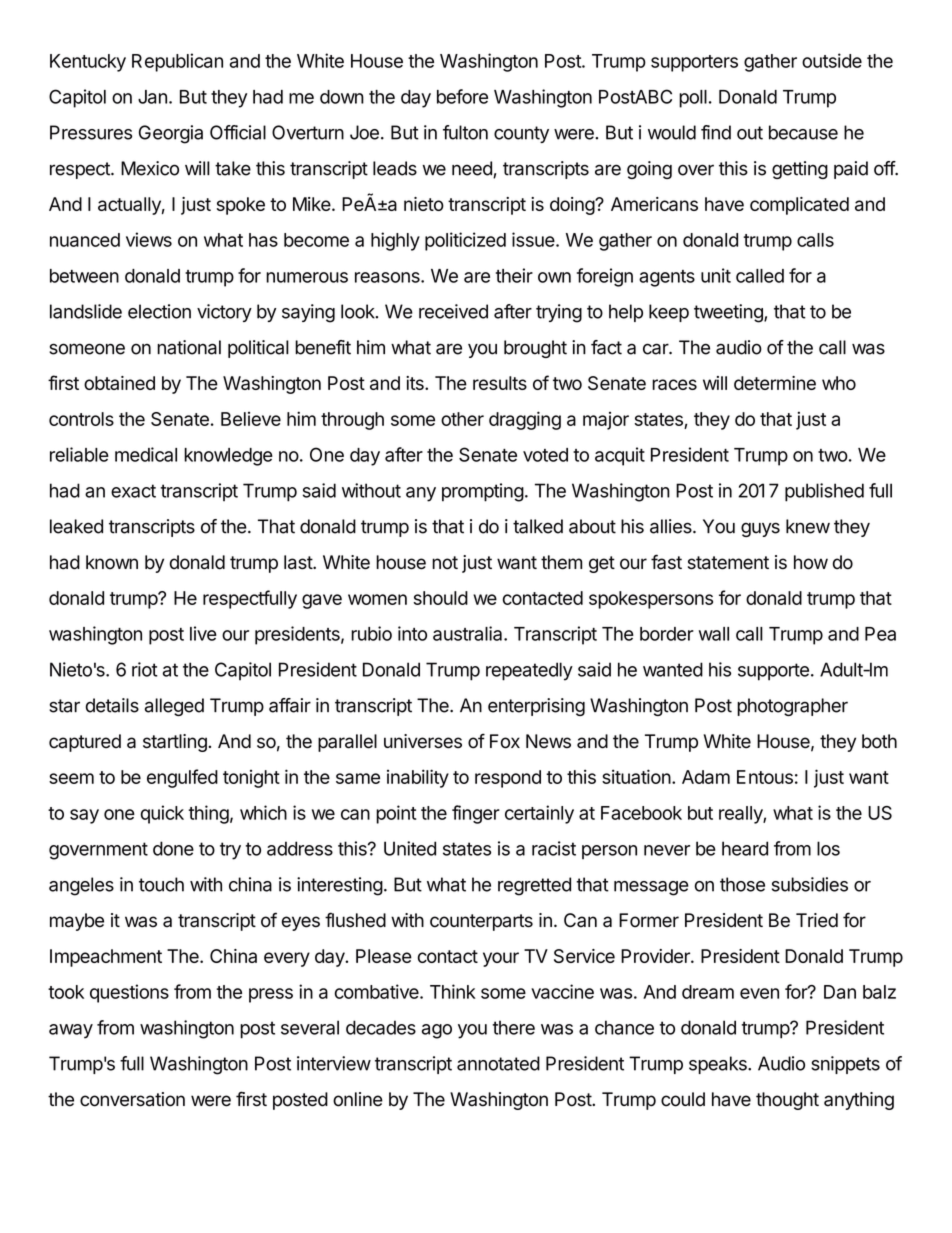 Image resolution: width=952 pixels, height=1233 pixels. What do you see at coordinates (441, 598) in the screenshot?
I see `should` at bounding box center [441, 598].
